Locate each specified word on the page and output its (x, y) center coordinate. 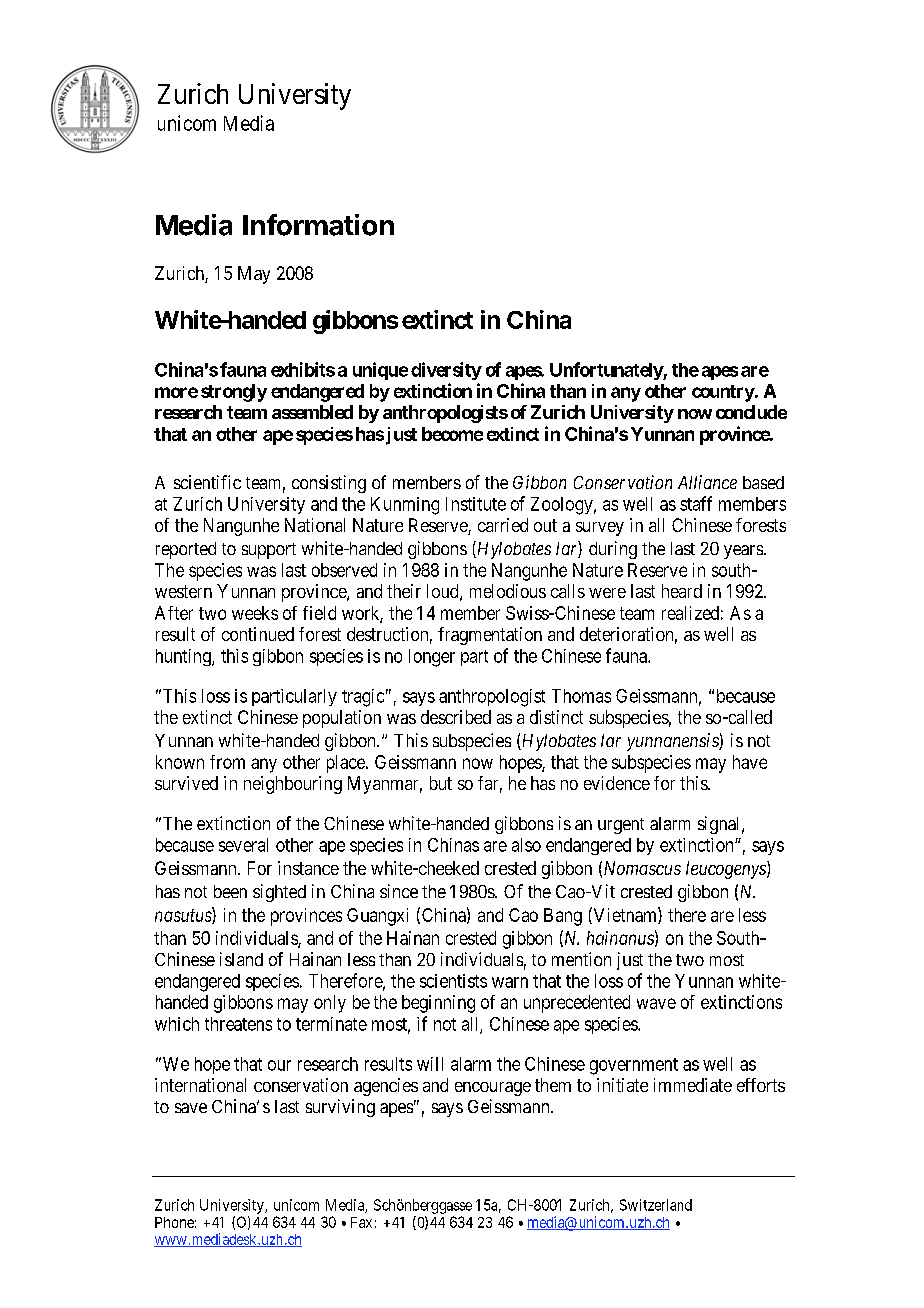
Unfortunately (607, 371)
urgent (621, 826)
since (399, 891)
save (191, 1108)
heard (682, 591)
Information (318, 225)
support (269, 551)
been (230, 891)
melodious (508, 591)
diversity (446, 371)
